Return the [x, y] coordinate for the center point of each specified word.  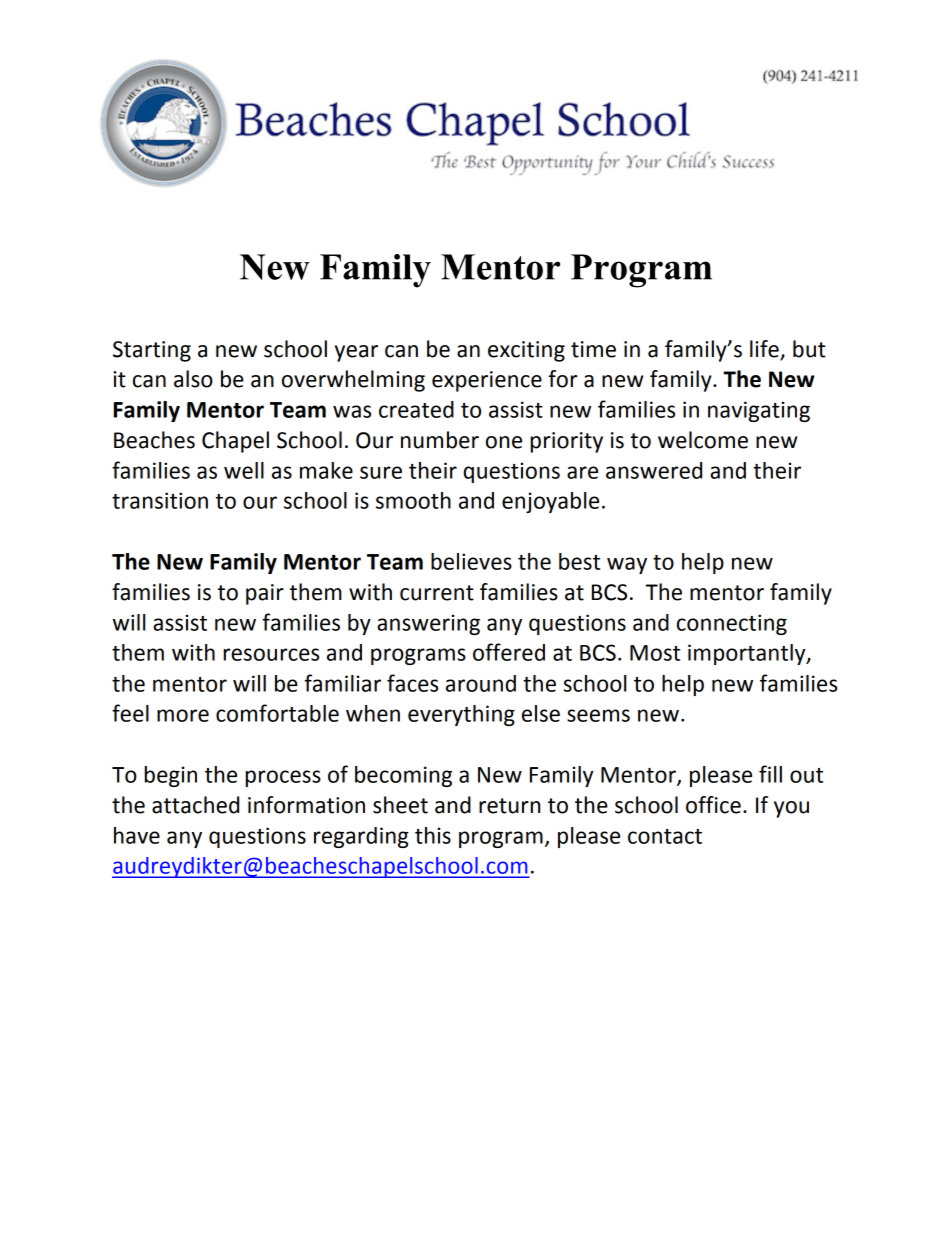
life [765, 350]
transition [160, 500]
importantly [748, 654]
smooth [413, 500]
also [193, 379]
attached [195, 805]
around [481, 683]
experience [487, 381]
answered [654, 470]
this [433, 835]
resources [271, 654]
